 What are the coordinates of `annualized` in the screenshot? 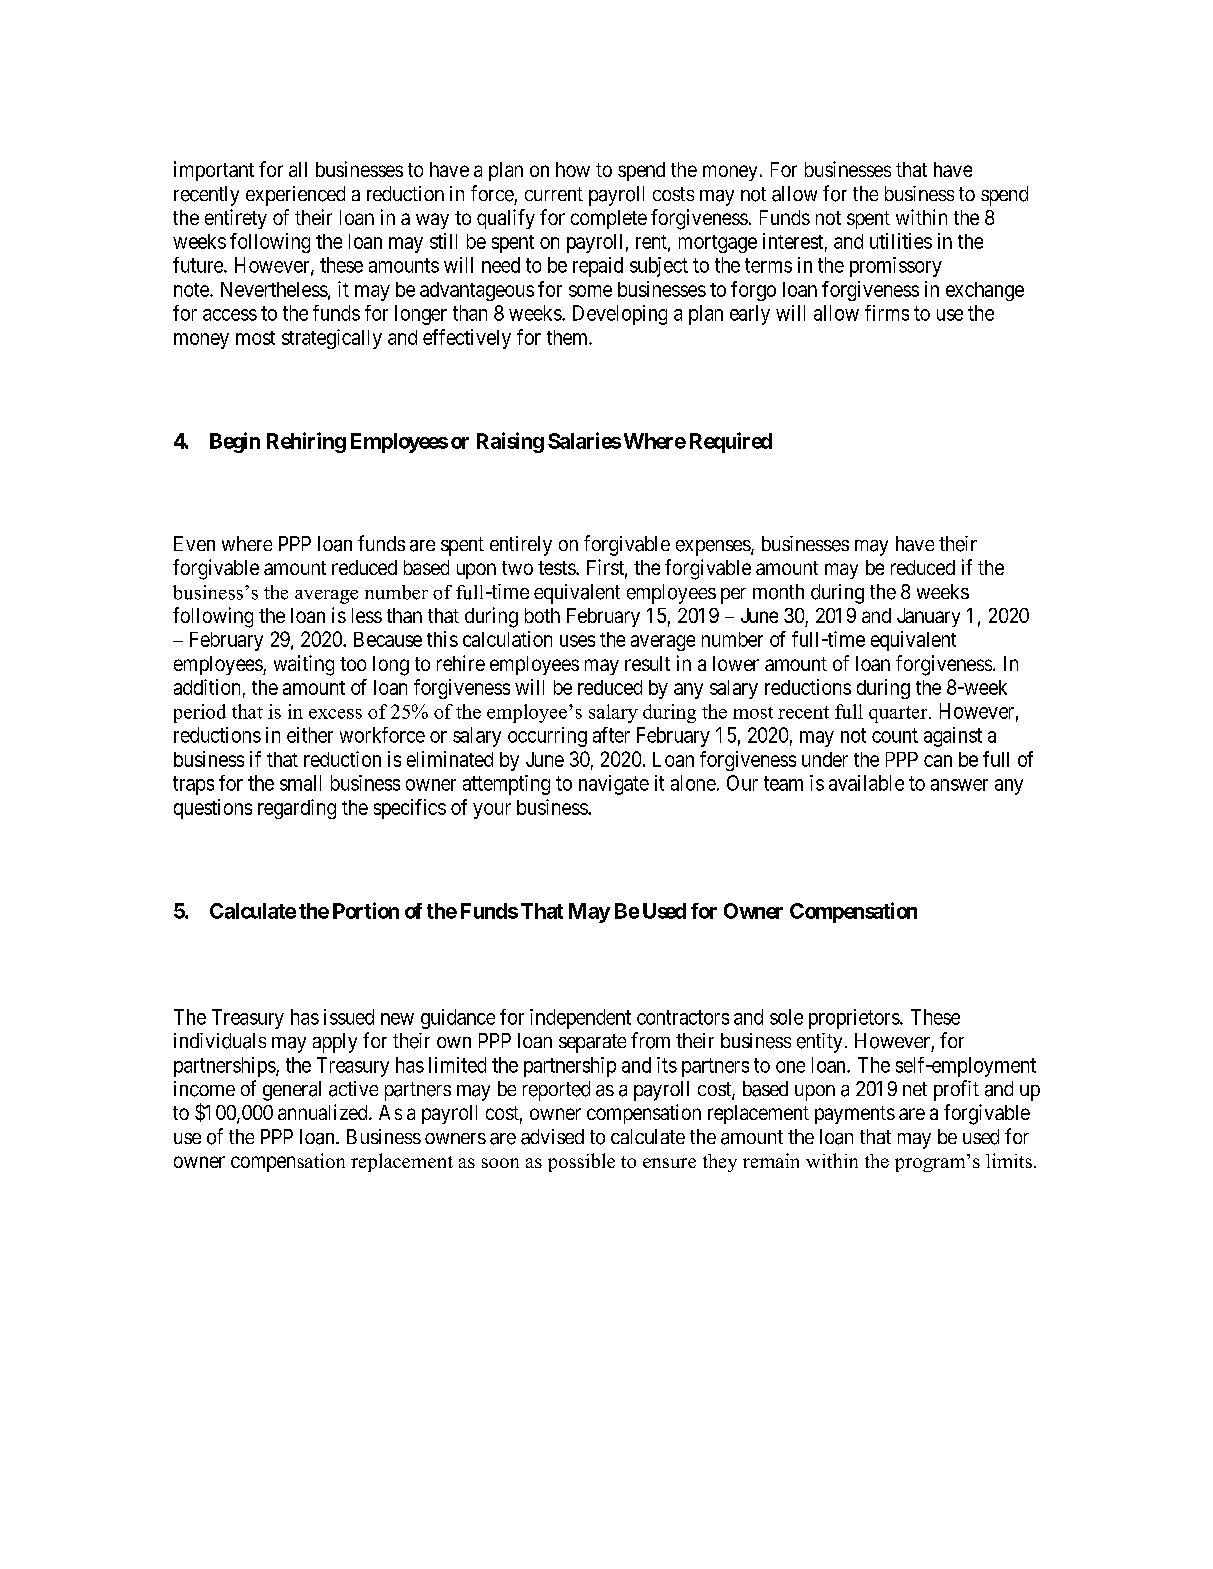 It's located at (324, 1112).
